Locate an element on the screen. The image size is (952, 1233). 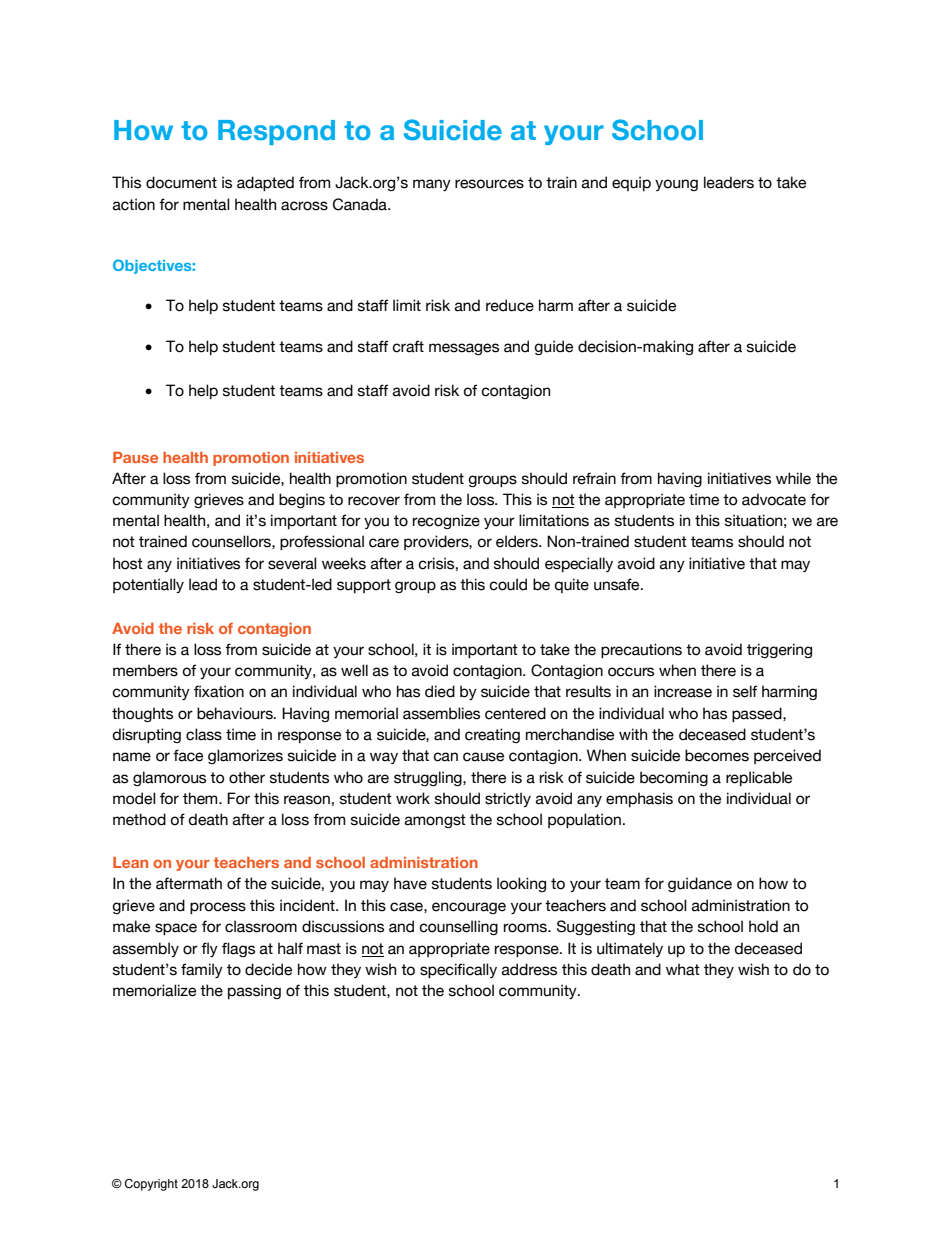
Copyright is located at coordinates (151, 1185).
